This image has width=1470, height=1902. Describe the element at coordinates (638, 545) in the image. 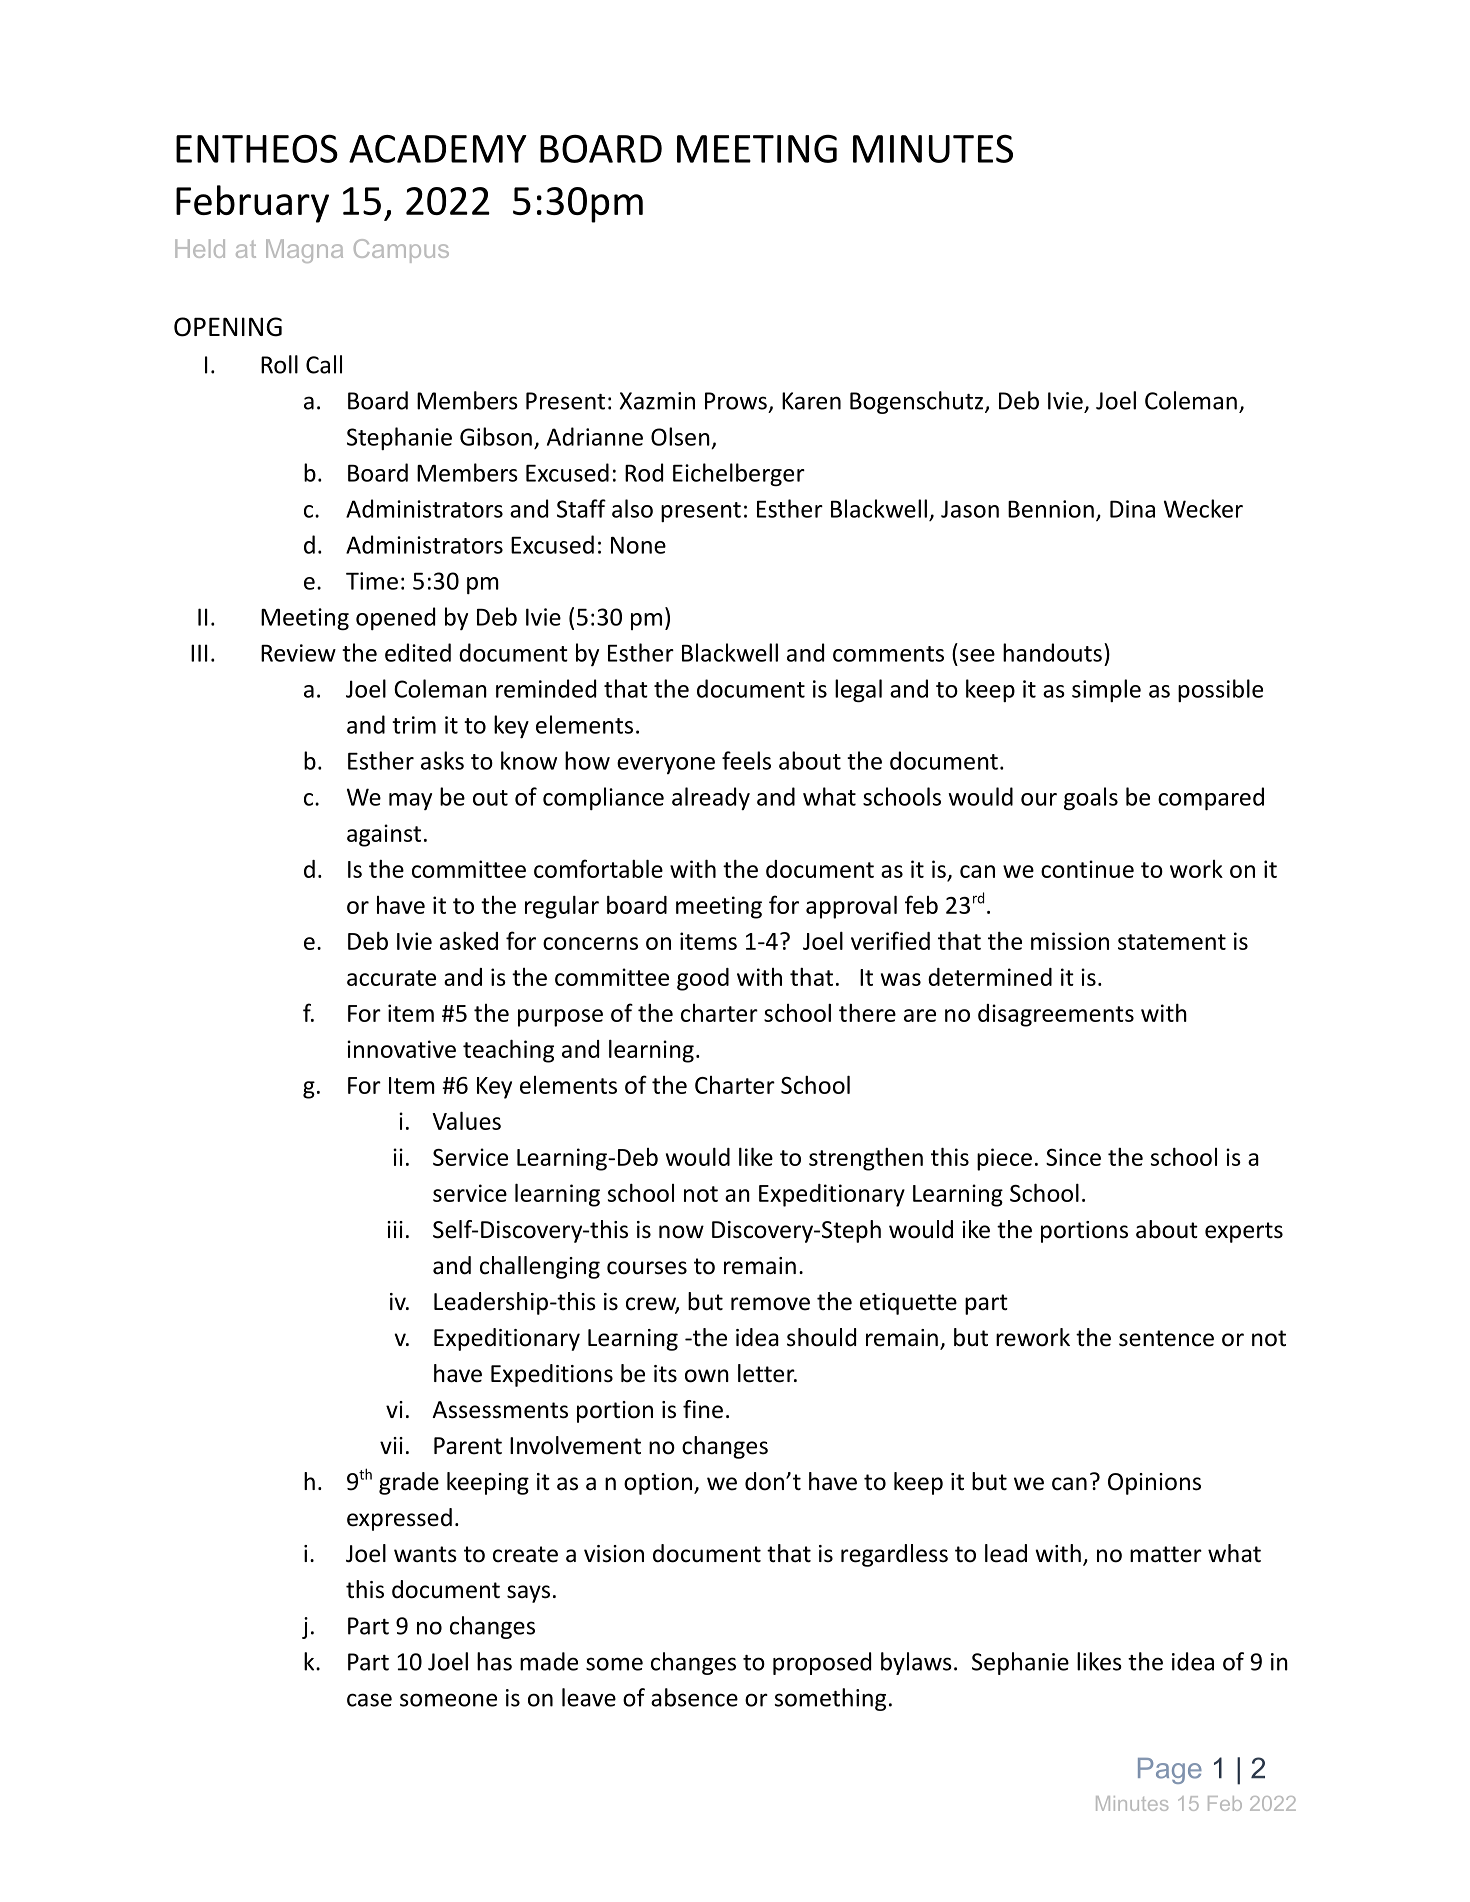

I see `None` at that location.
